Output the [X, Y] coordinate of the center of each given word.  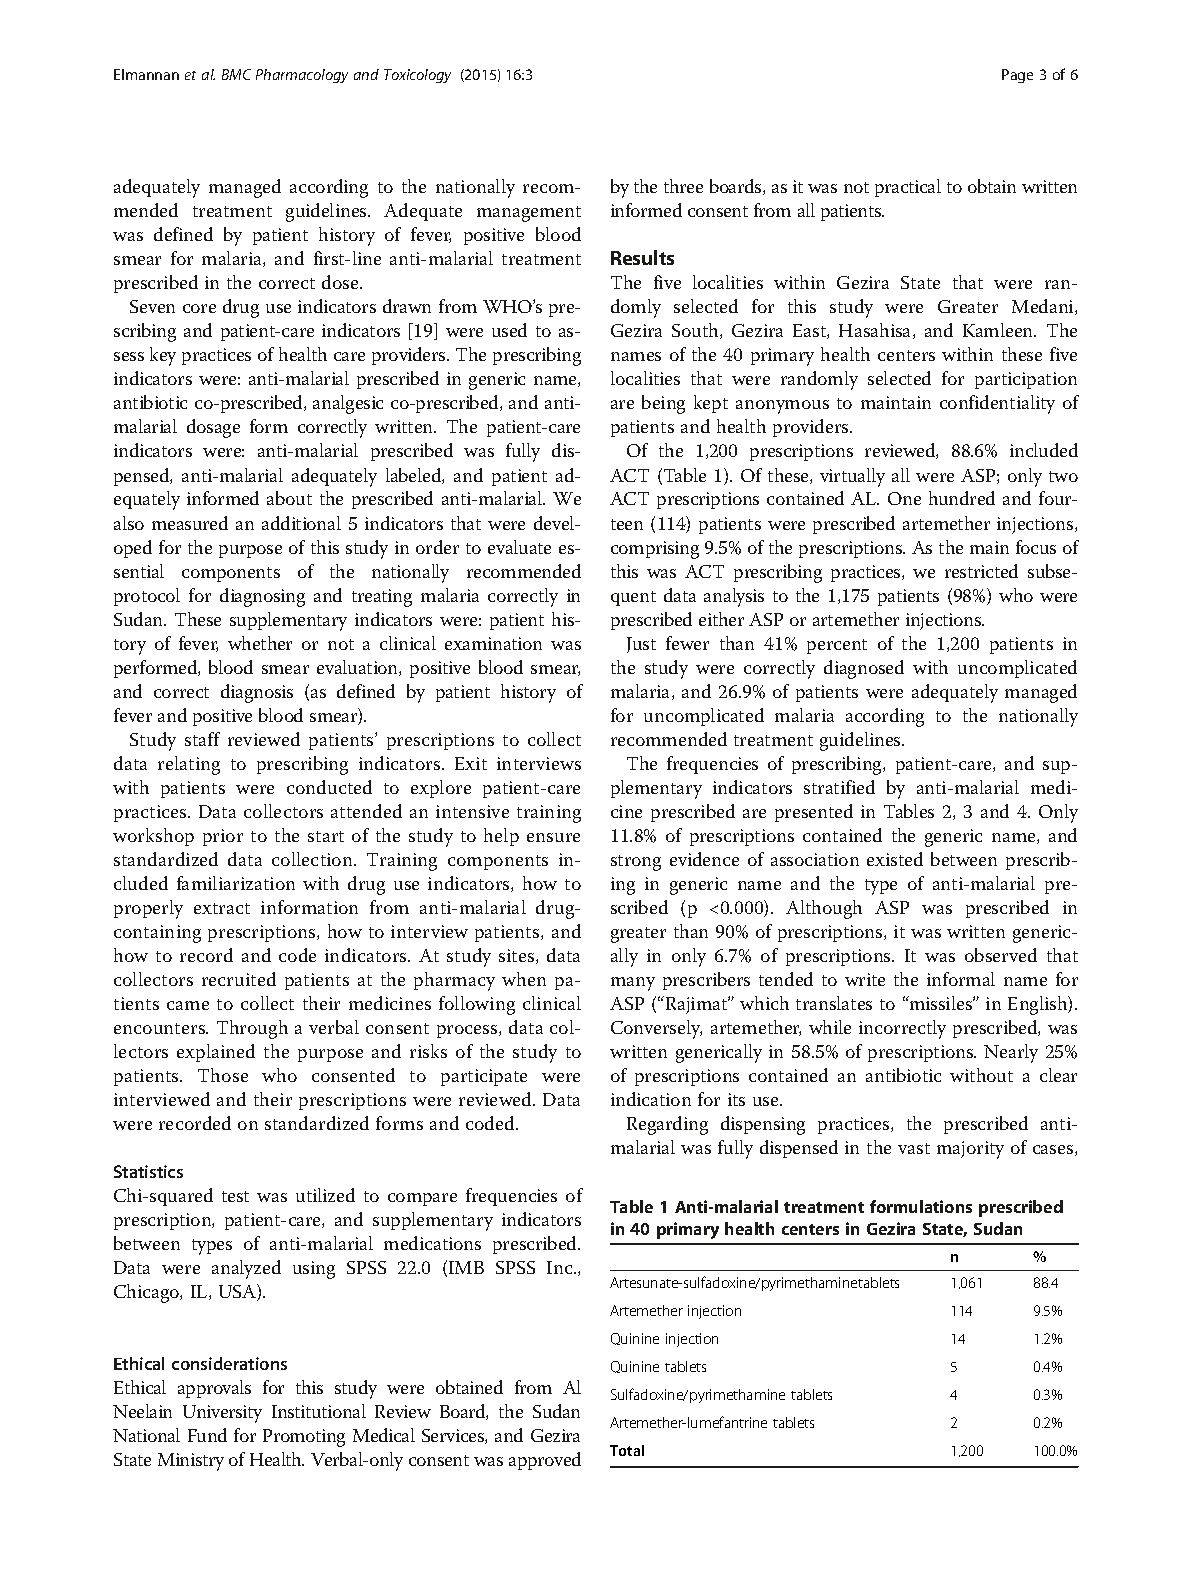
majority [970, 1150]
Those [223, 1075]
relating [189, 765]
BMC [236, 74]
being [663, 404]
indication [651, 1099]
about [289, 498]
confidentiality [997, 404]
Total [627, 1450]
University [222, 1414]
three [683, 186]
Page [1017, 76]
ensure [553, 837]
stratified [839, 787]
